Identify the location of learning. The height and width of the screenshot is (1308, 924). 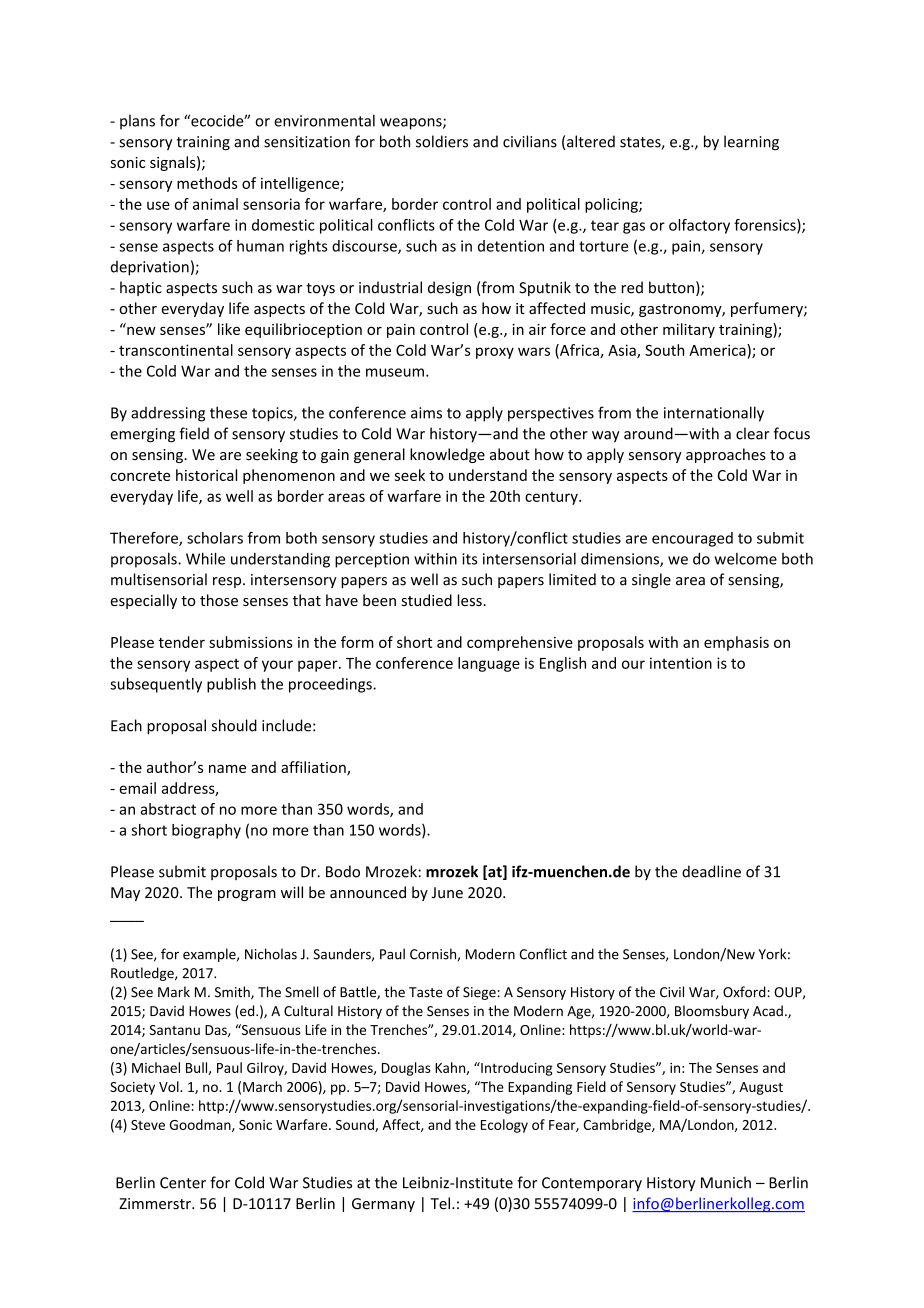
(751, 143).
